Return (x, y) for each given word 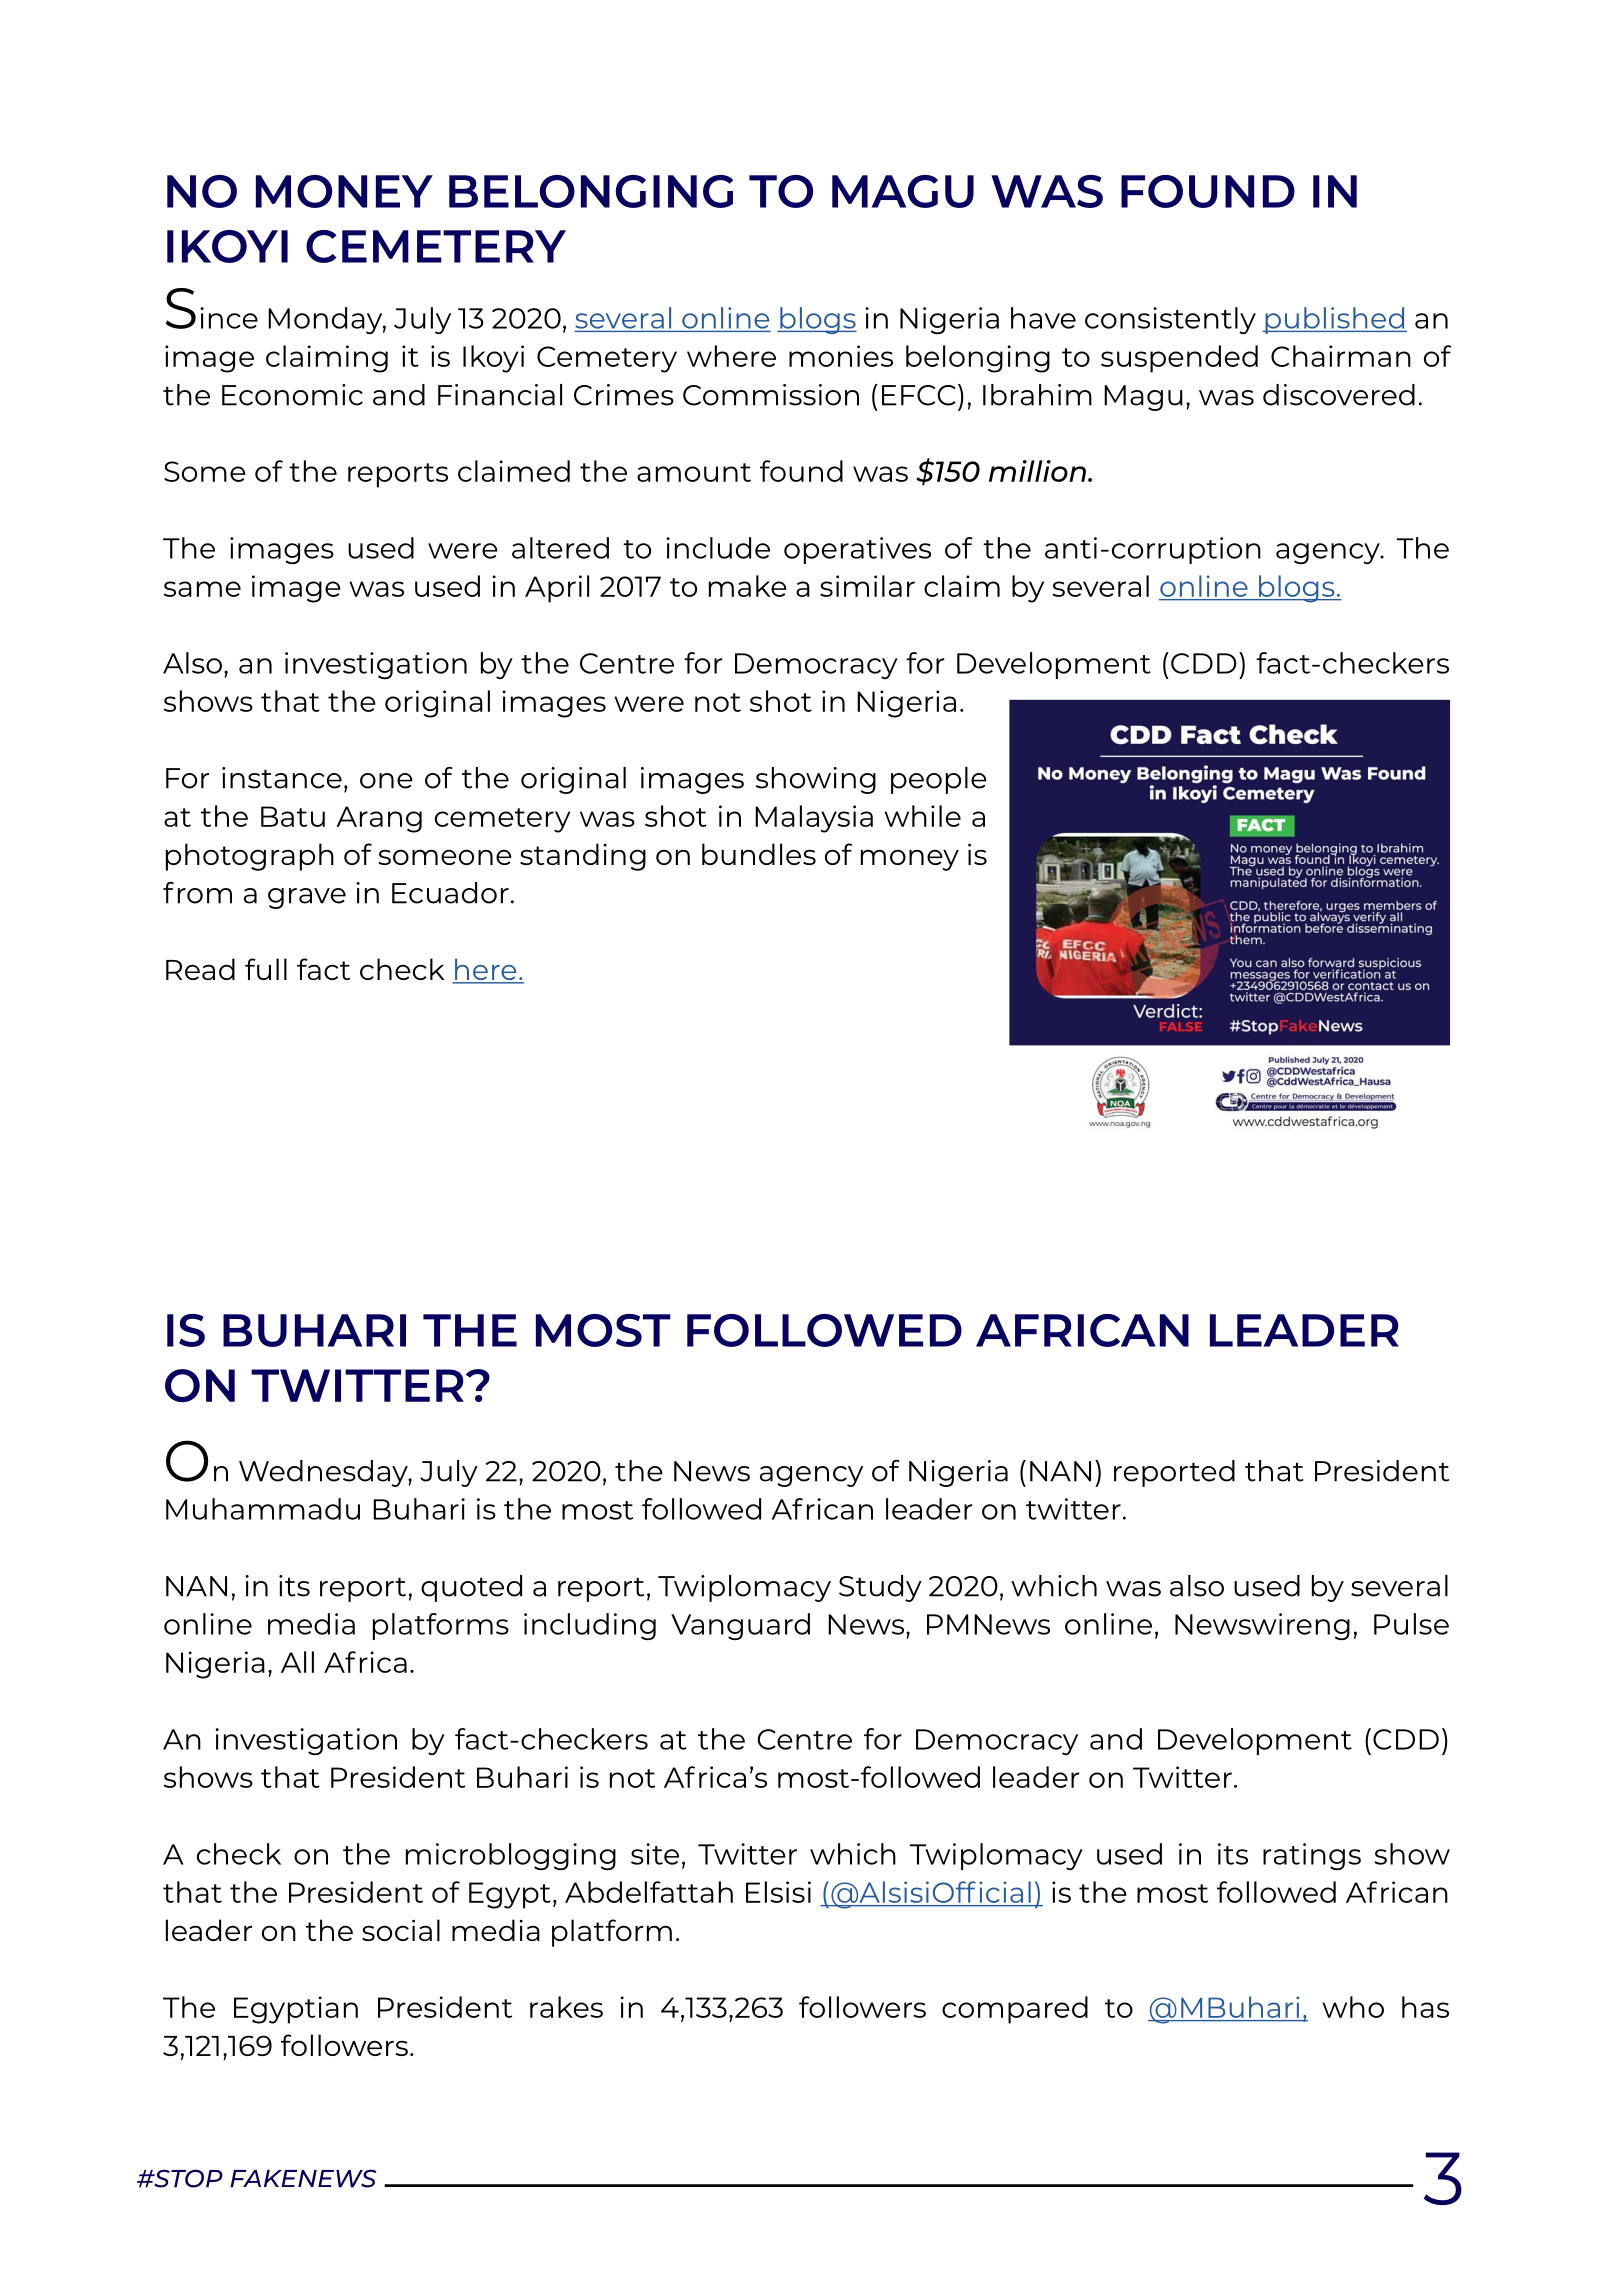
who (1353, 2007)
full (266, 969)
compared (1015, 2010)
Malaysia (814, 819)
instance (282, 778)
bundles (759, 854)
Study (880, 1588)
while (922, 816)
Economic (292, 395)
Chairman (1341, 356)
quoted (471, 1588)
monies (841, 356)
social (401, 1930)
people (939, 780)
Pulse (1411, 1624)
